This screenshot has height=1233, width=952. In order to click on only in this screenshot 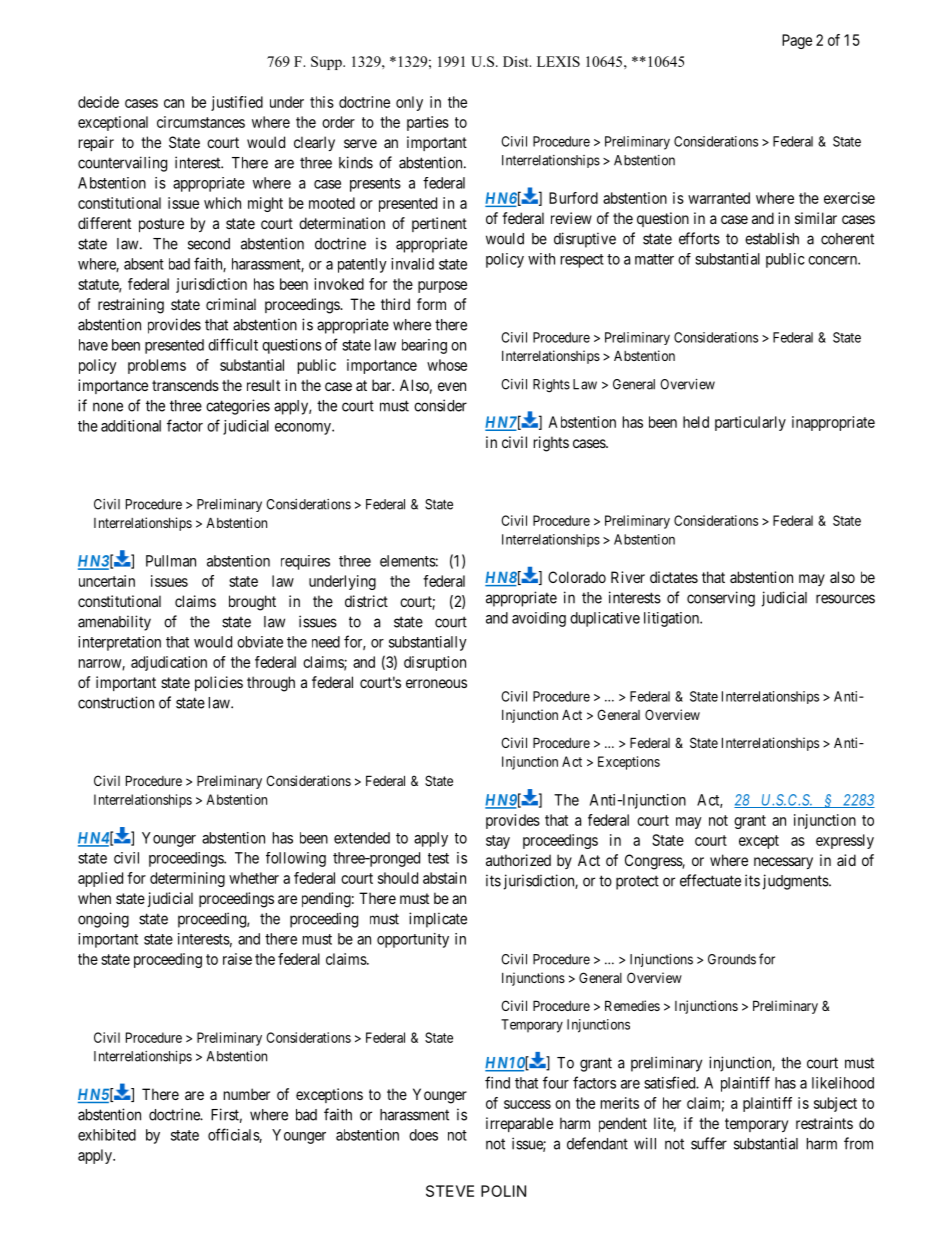, I will do `click(409, 103)`.
